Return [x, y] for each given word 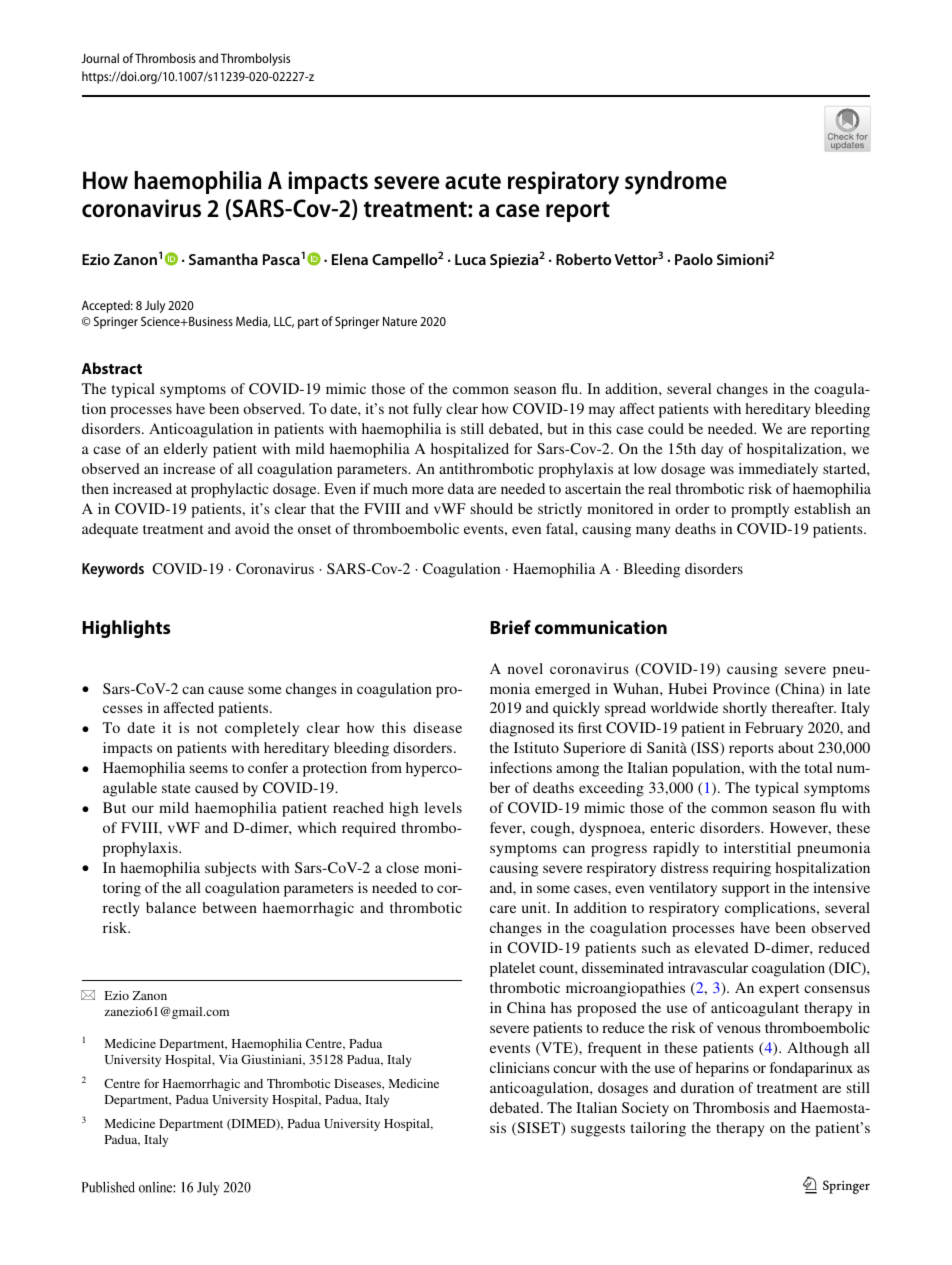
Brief [510, 627]
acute [473, 181]
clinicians [520, 1067]
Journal [100, 58]
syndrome [676, 183]
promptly [760, 510]
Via [228, 1059]
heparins [722, 1069]
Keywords [113, 570]
